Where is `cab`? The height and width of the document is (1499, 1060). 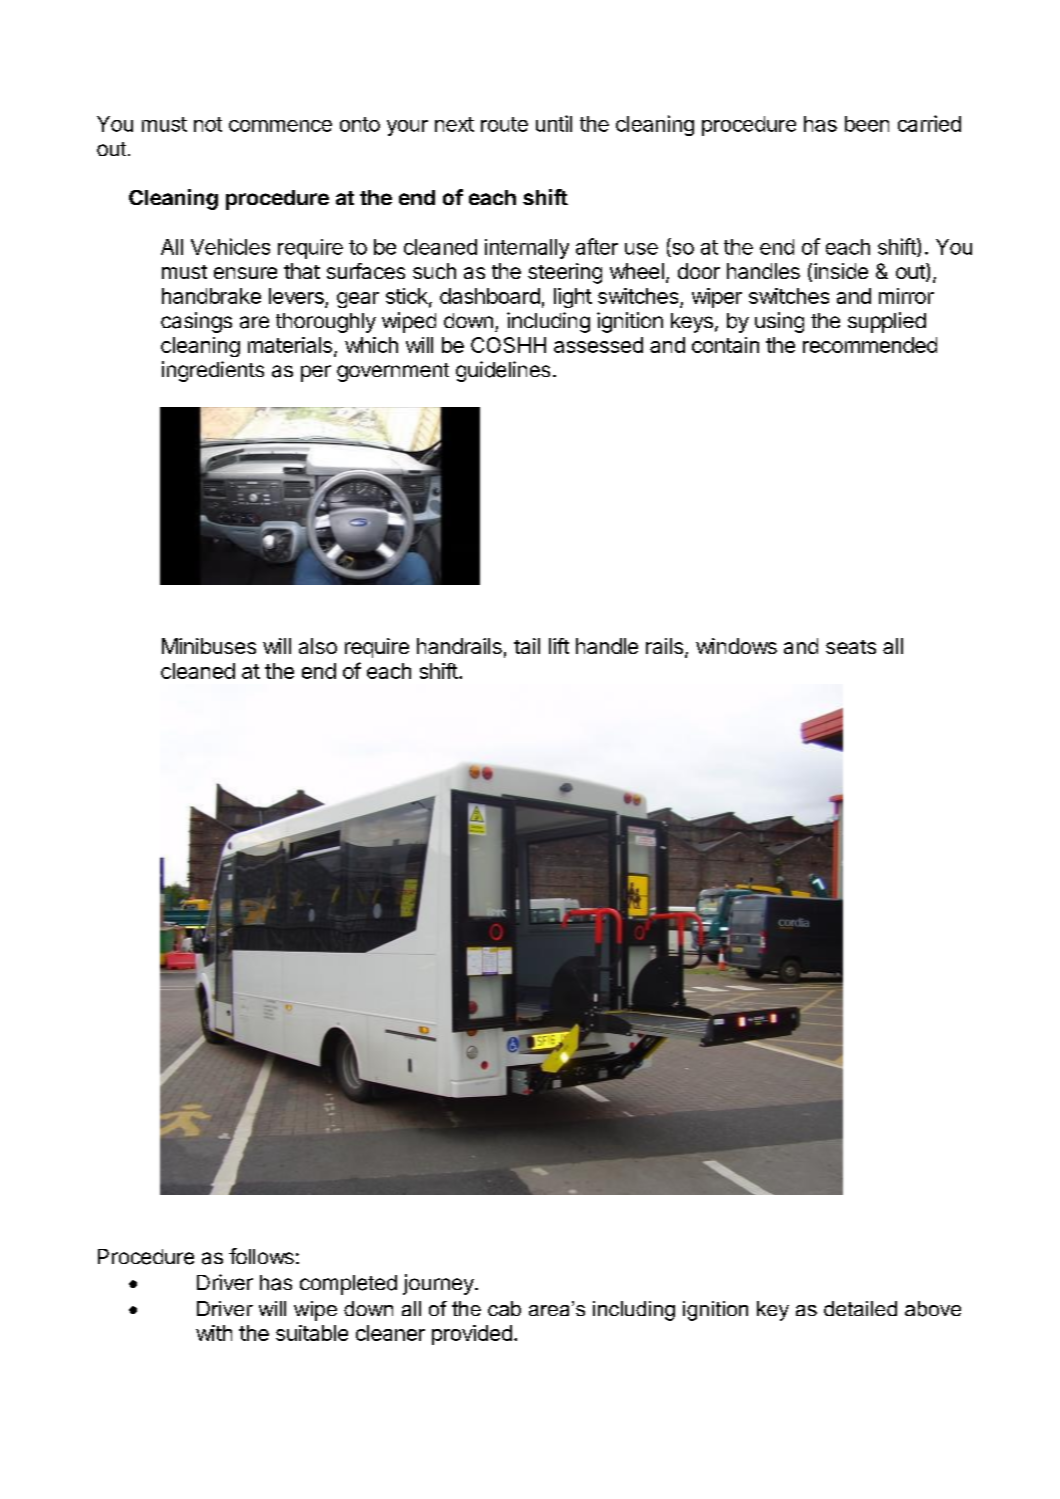 cab is located at coordinates (504, 1308).
